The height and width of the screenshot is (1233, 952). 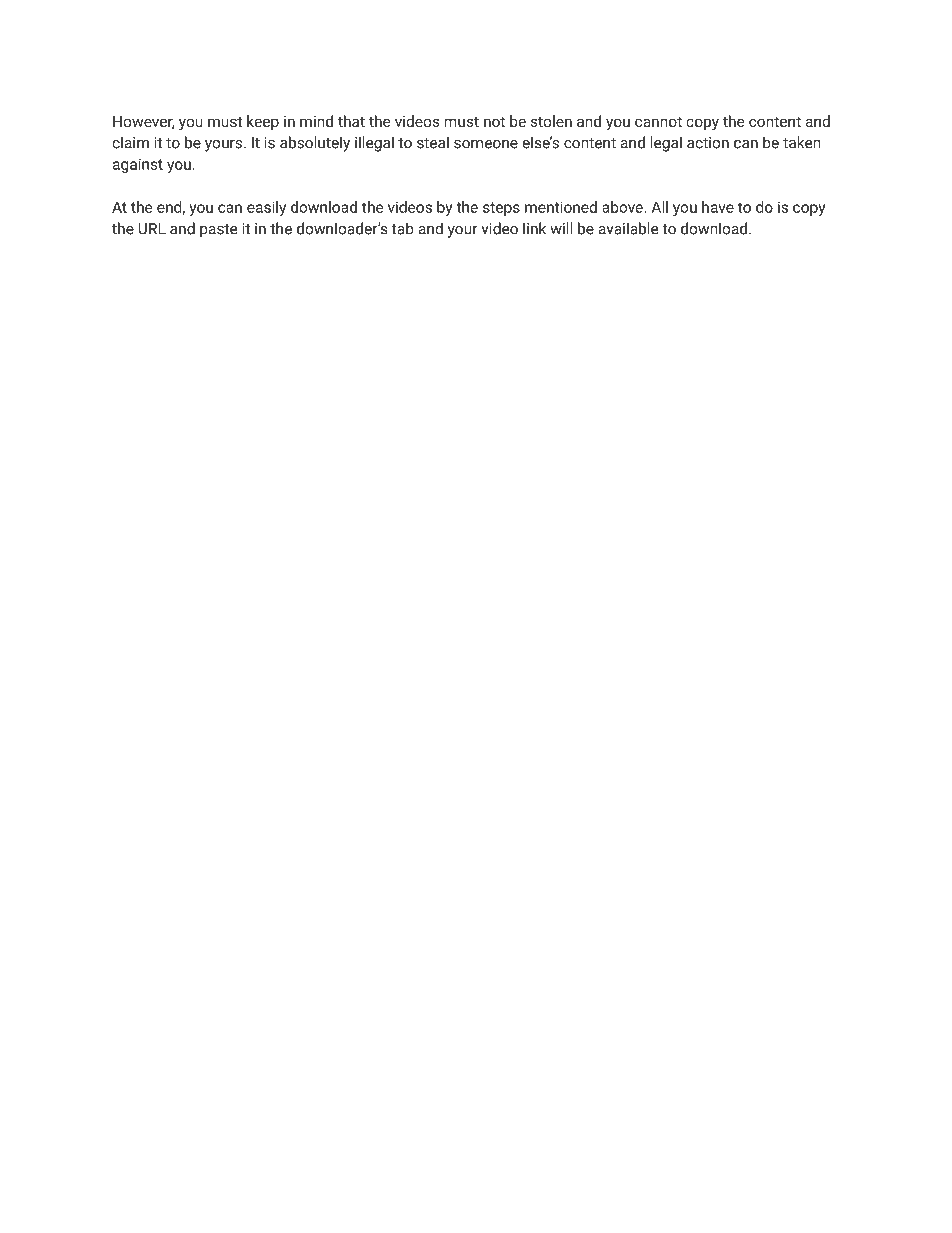 What do you see at coordinates (501, 209) in the screenshot?
I see `steps` at bounding box center [501, 209].
